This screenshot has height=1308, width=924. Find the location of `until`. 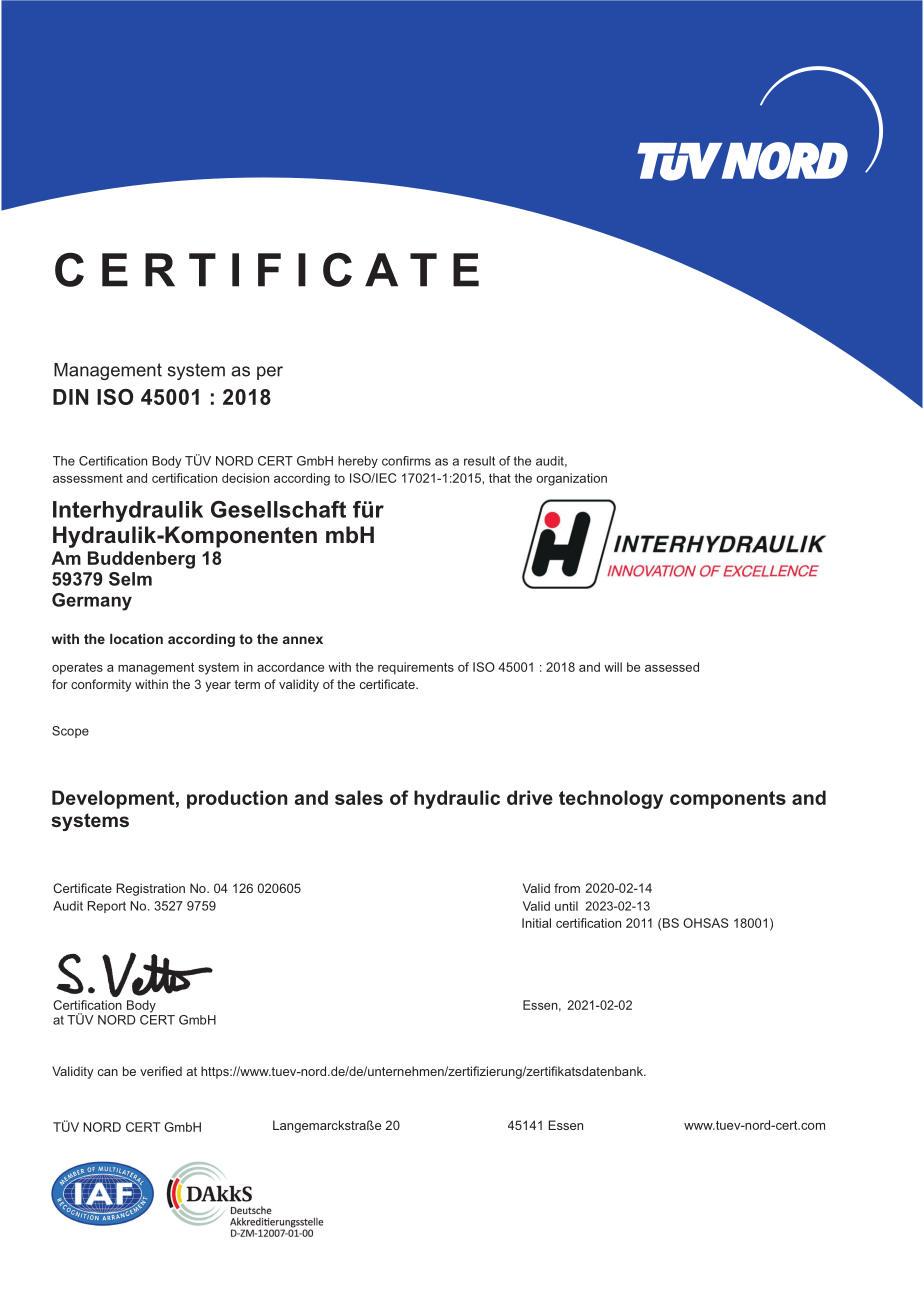

until is located at coordinates (566, 906).
